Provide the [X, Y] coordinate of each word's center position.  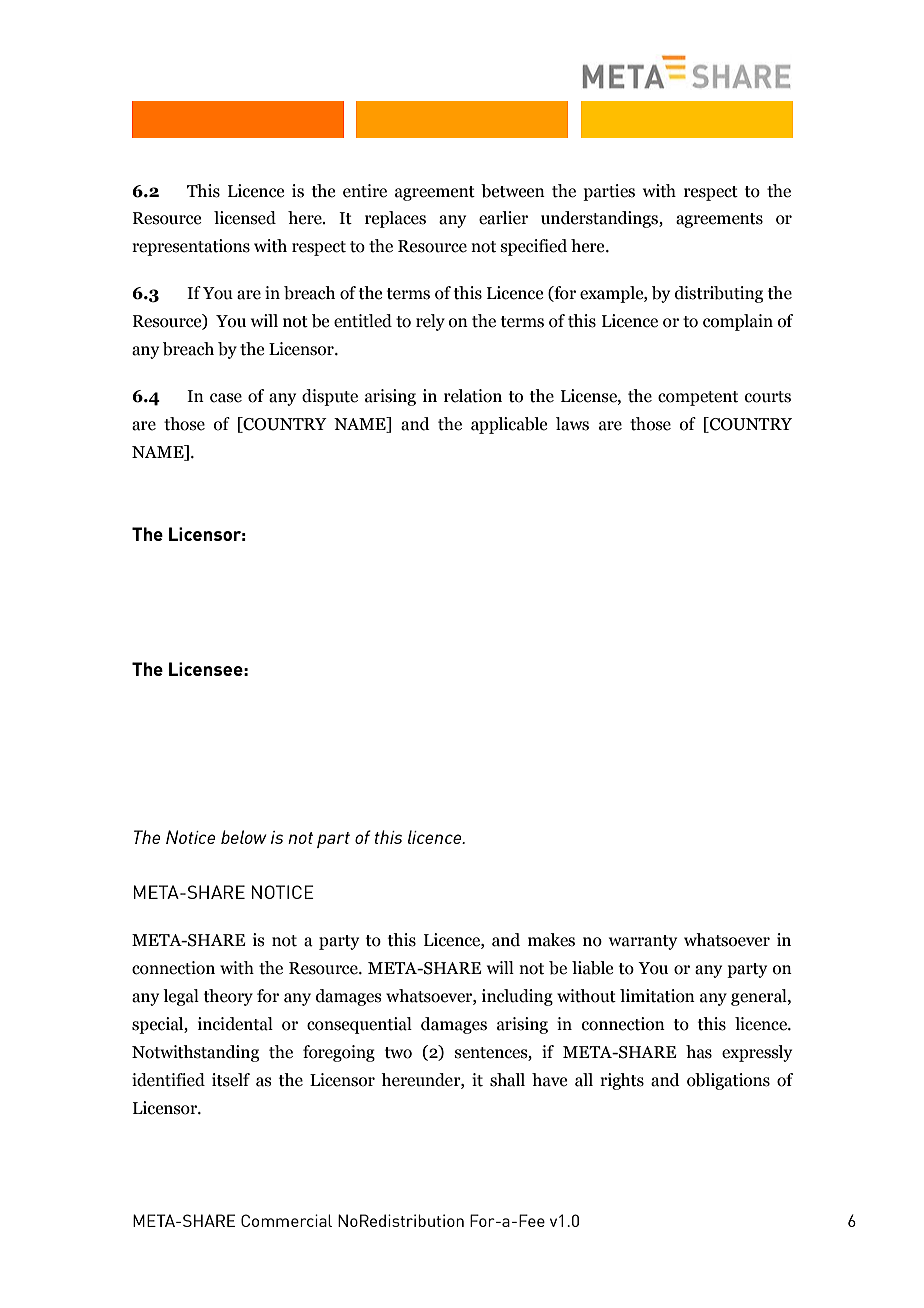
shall [507, 1080]
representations [191, 247]
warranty [643, 942]
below [244, 837]
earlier [503, 218]
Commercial [286, 1220]
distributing [719, 294]
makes [551, 940]
